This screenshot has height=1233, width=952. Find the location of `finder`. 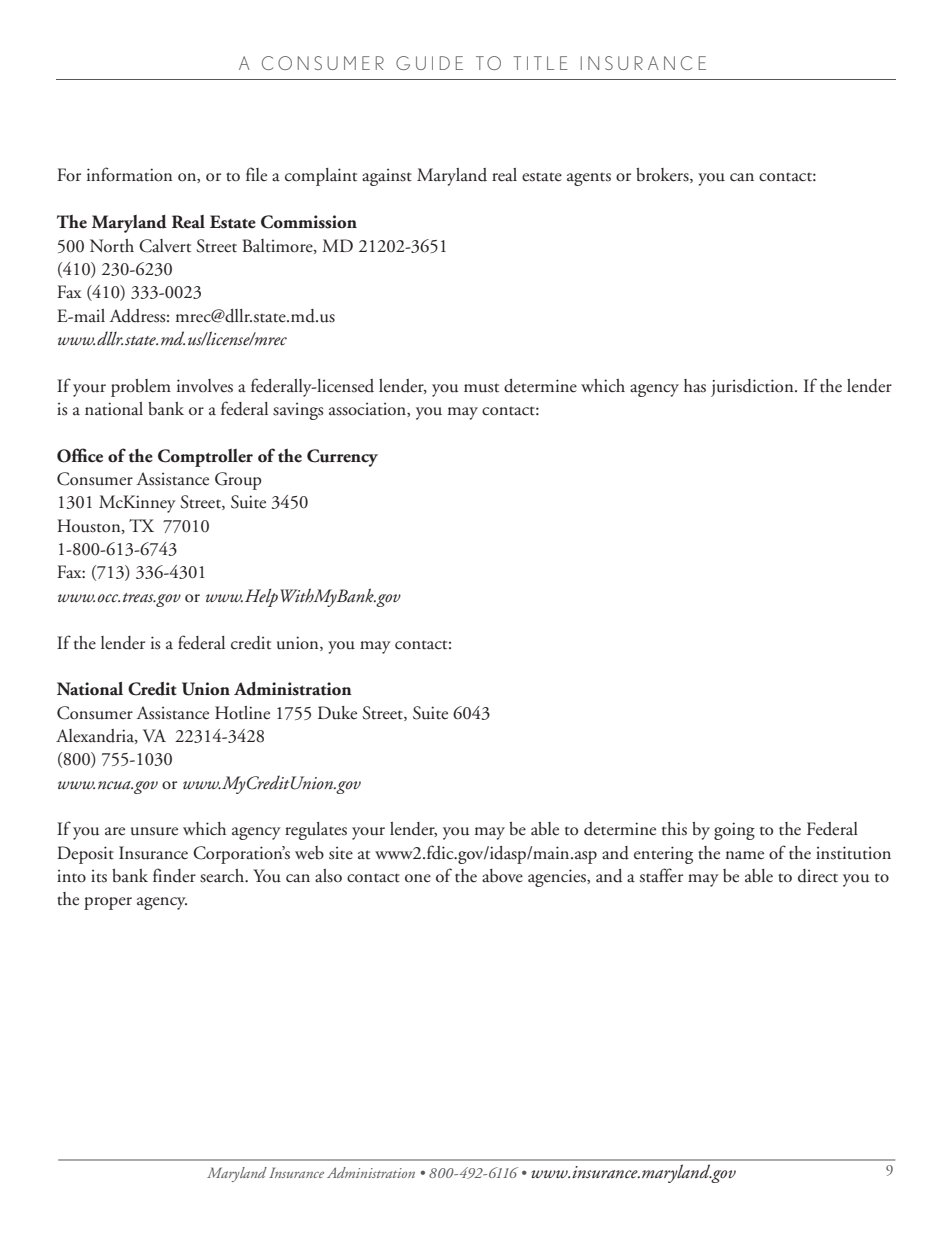

finder is located at coordinates (174, 875).
